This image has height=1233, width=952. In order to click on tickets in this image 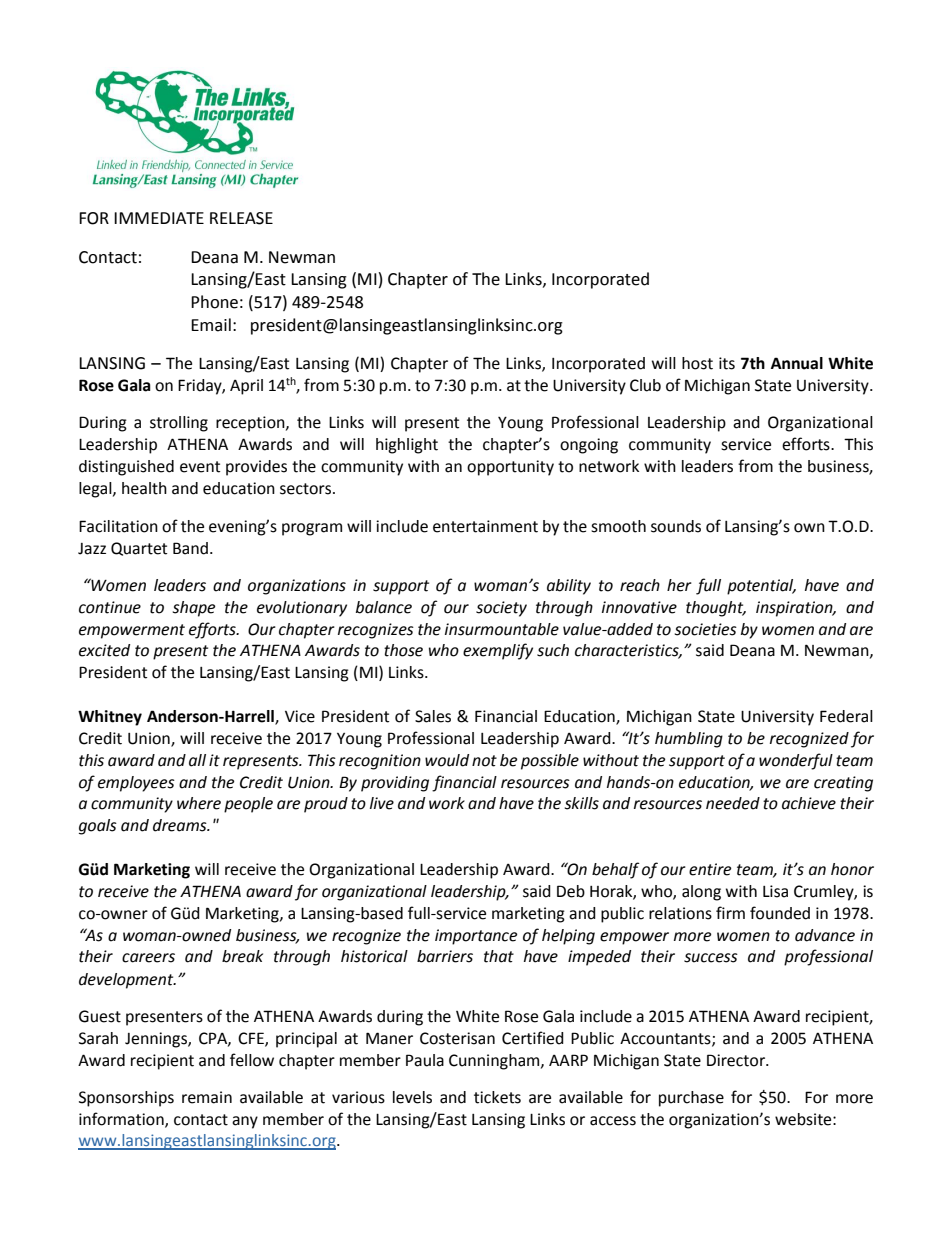, I will do `click(497, 1097)`.
